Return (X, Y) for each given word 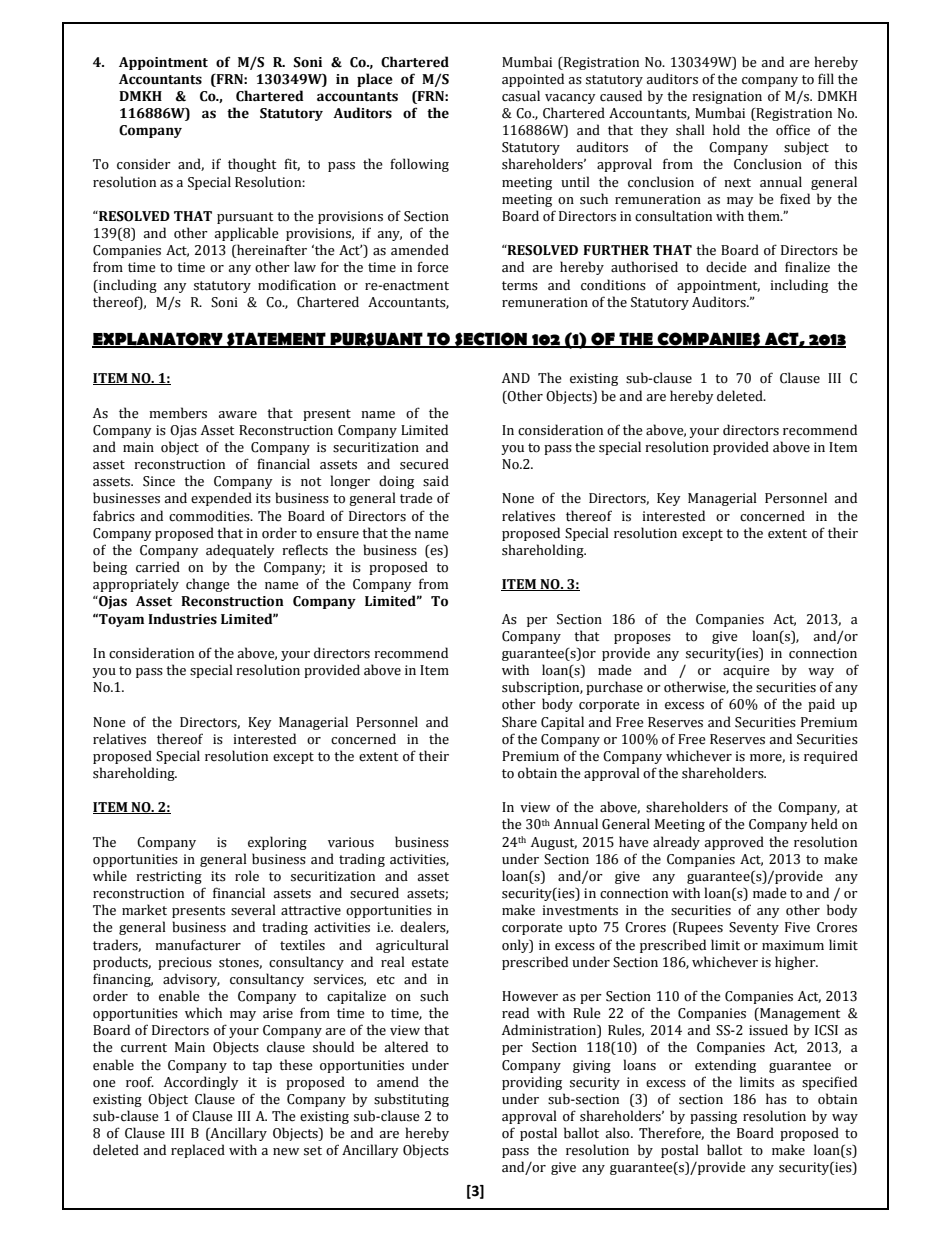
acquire (746, 671)
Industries (182, 619)
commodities (210, 516)
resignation (727, 97)
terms (520, 286)
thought (252, 165)
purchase (614, 688)
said (436, 481)
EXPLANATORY (158, 339)
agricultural (412, 946)
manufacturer (198, 945)
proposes (642, 639)
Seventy (754, 928)
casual (521, 96)
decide (726, 267)
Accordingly (201, 1083)
